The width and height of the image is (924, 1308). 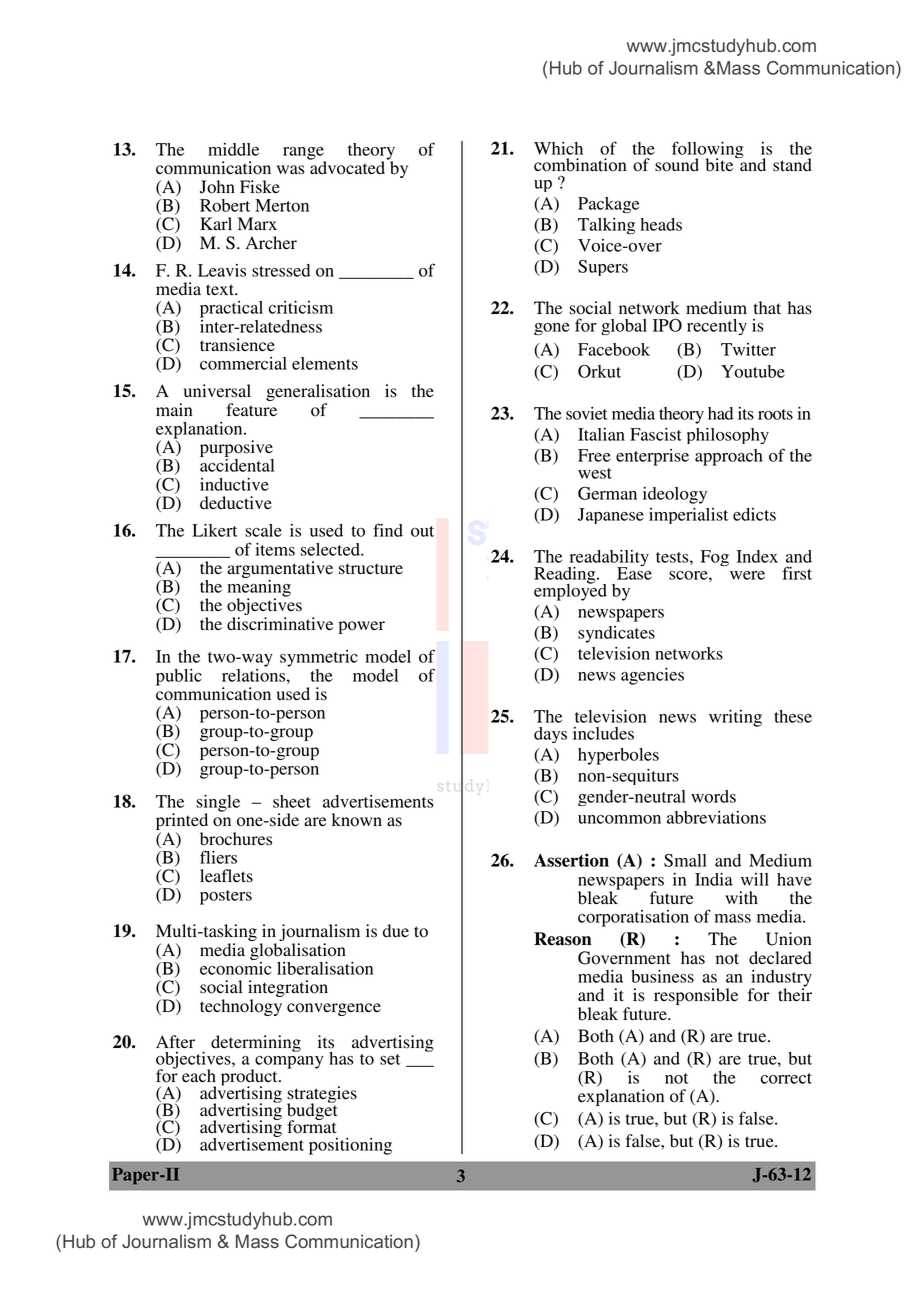 I want to click on discriminative, so click(x=280, y=624).
